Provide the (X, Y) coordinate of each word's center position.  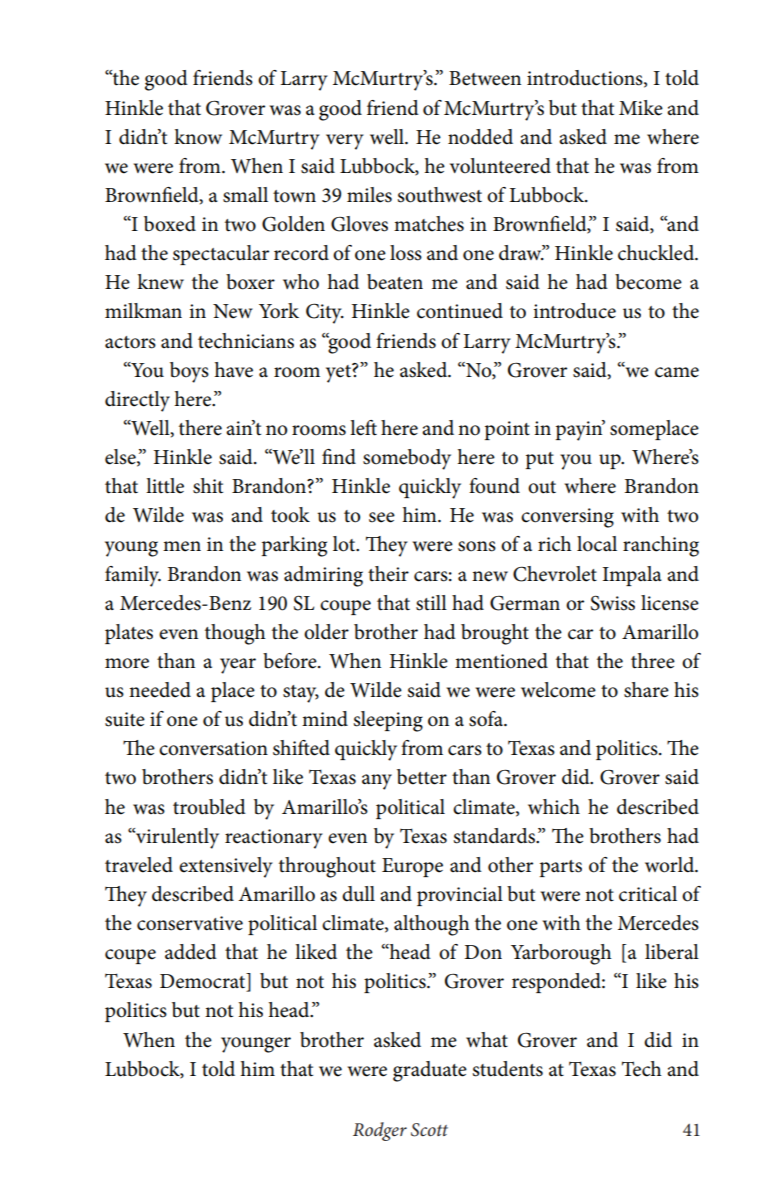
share (646, 690)
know (198, 137)
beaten (395, 282)
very (345, 142)
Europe (412, 867)
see (382, 517)
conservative (190, 923)
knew (160, 282)
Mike (641, 108)
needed (160, 690)
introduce (574, 311)
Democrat (204, 982)
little (165, 486)
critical (648, 894)
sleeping (388, 721)
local (597, 544)
